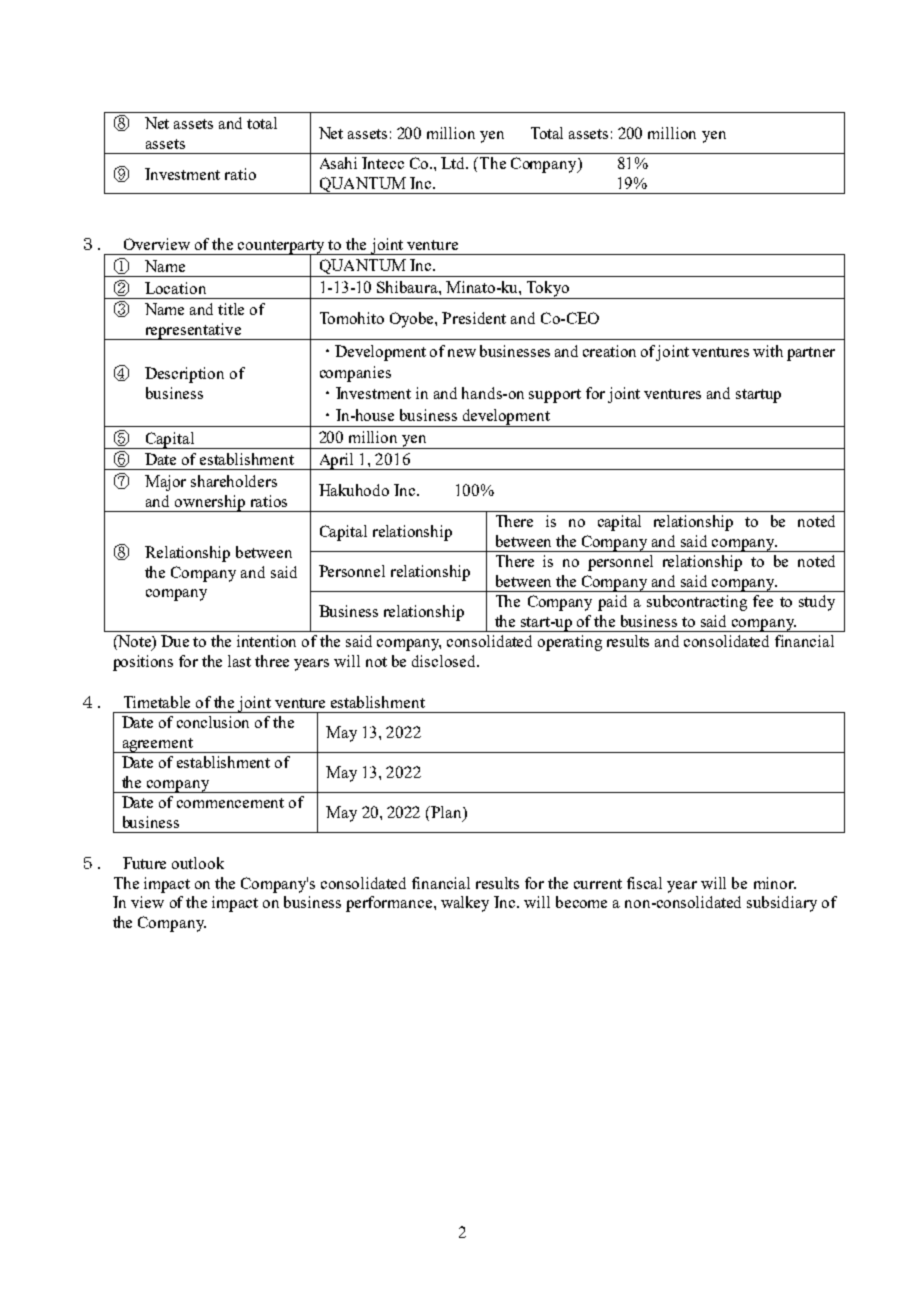 The height and width of the screenshot is (1308, 924). I want to click on ownership, so click(209, 503).
